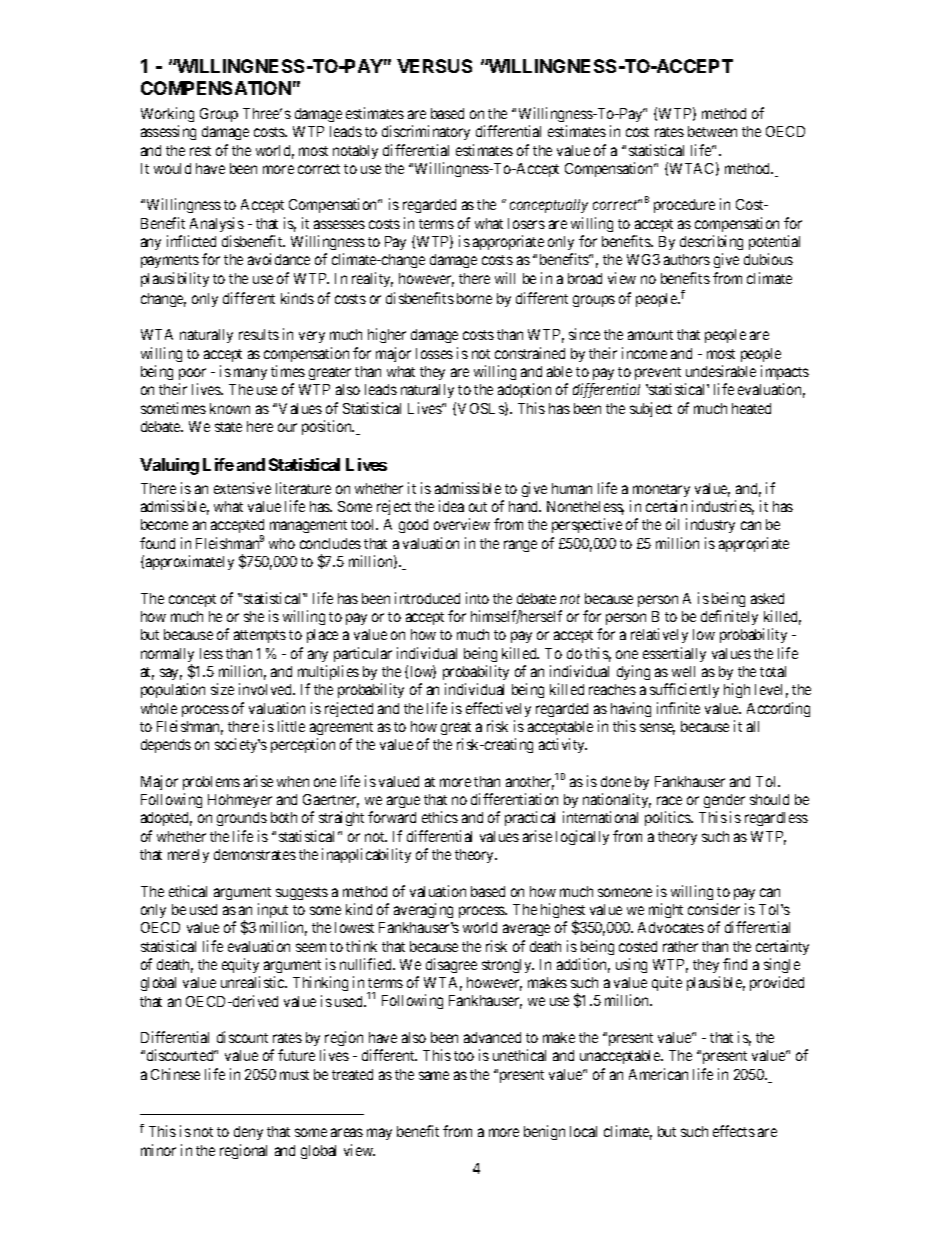 The image size is (952, 1233). I want to click on effects, so click(734, 1131).
